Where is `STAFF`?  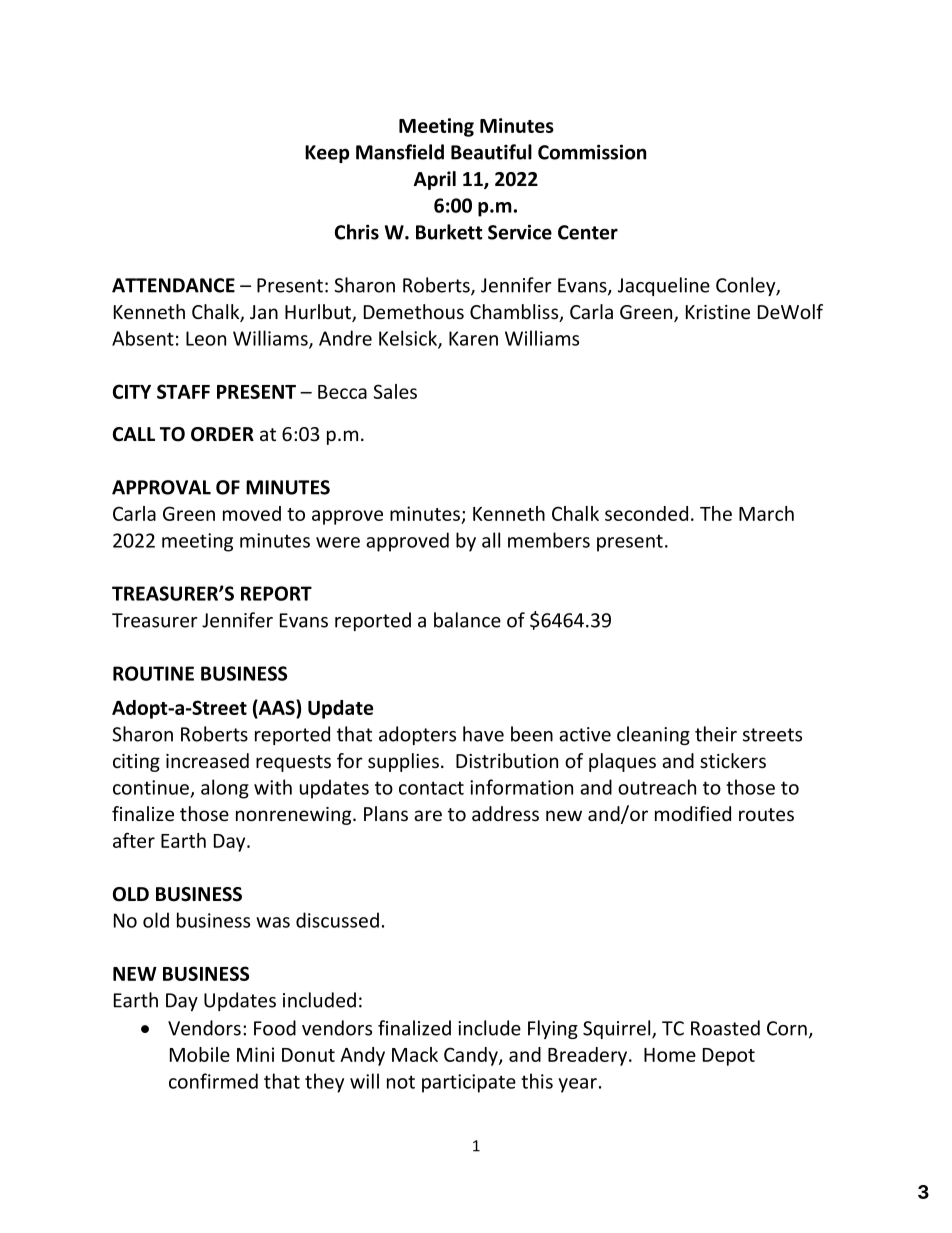
STAFF is located at coordinates (183, 391).
